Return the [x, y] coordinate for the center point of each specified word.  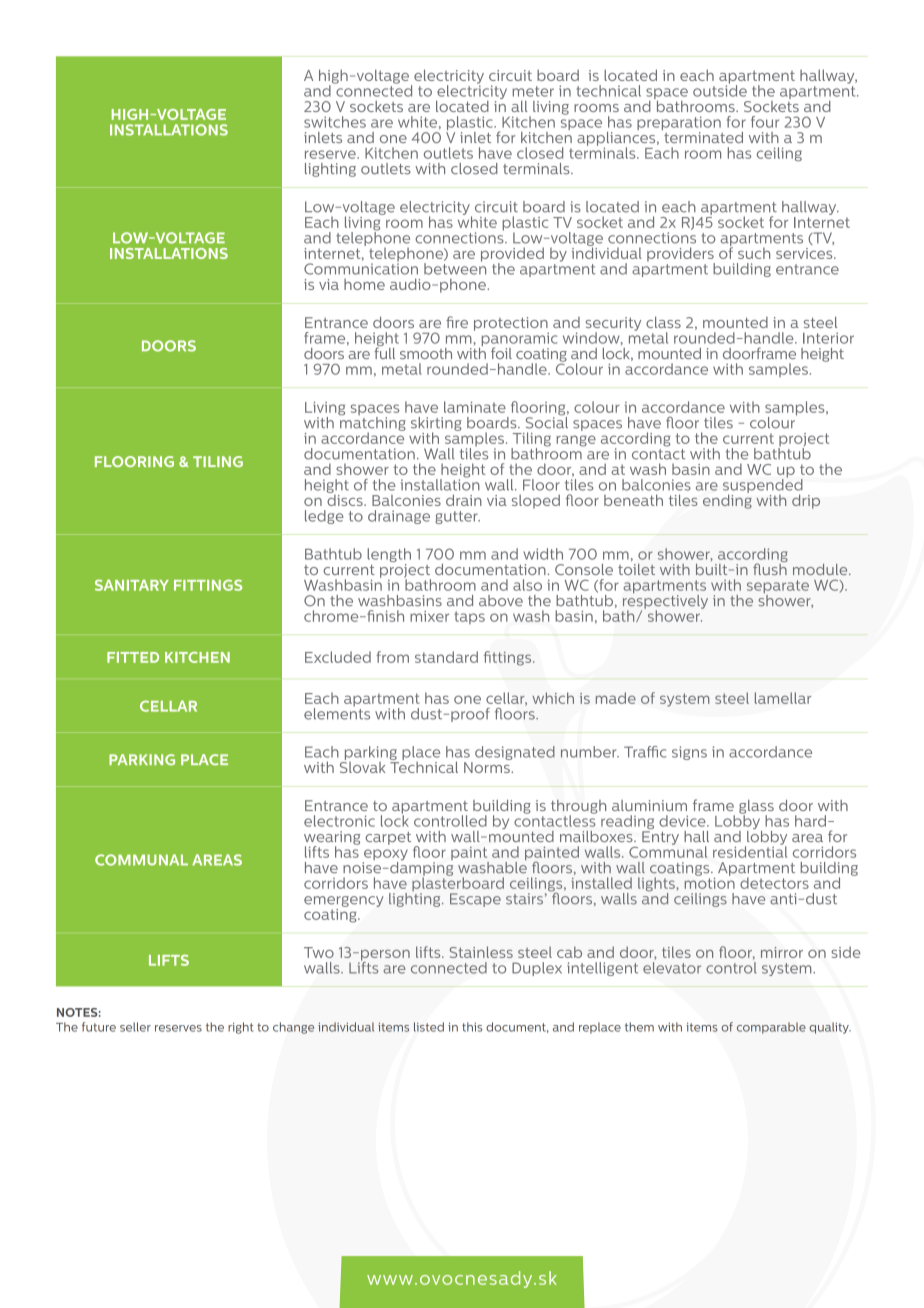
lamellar [783, 698]
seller [135, 1027]
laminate [475, 407]
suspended [763, 486]
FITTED [133, 657]
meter [533, 91]
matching [372, 423]
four [765, 122]
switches [335, 122]
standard [446, 657]
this [472, 1027]
